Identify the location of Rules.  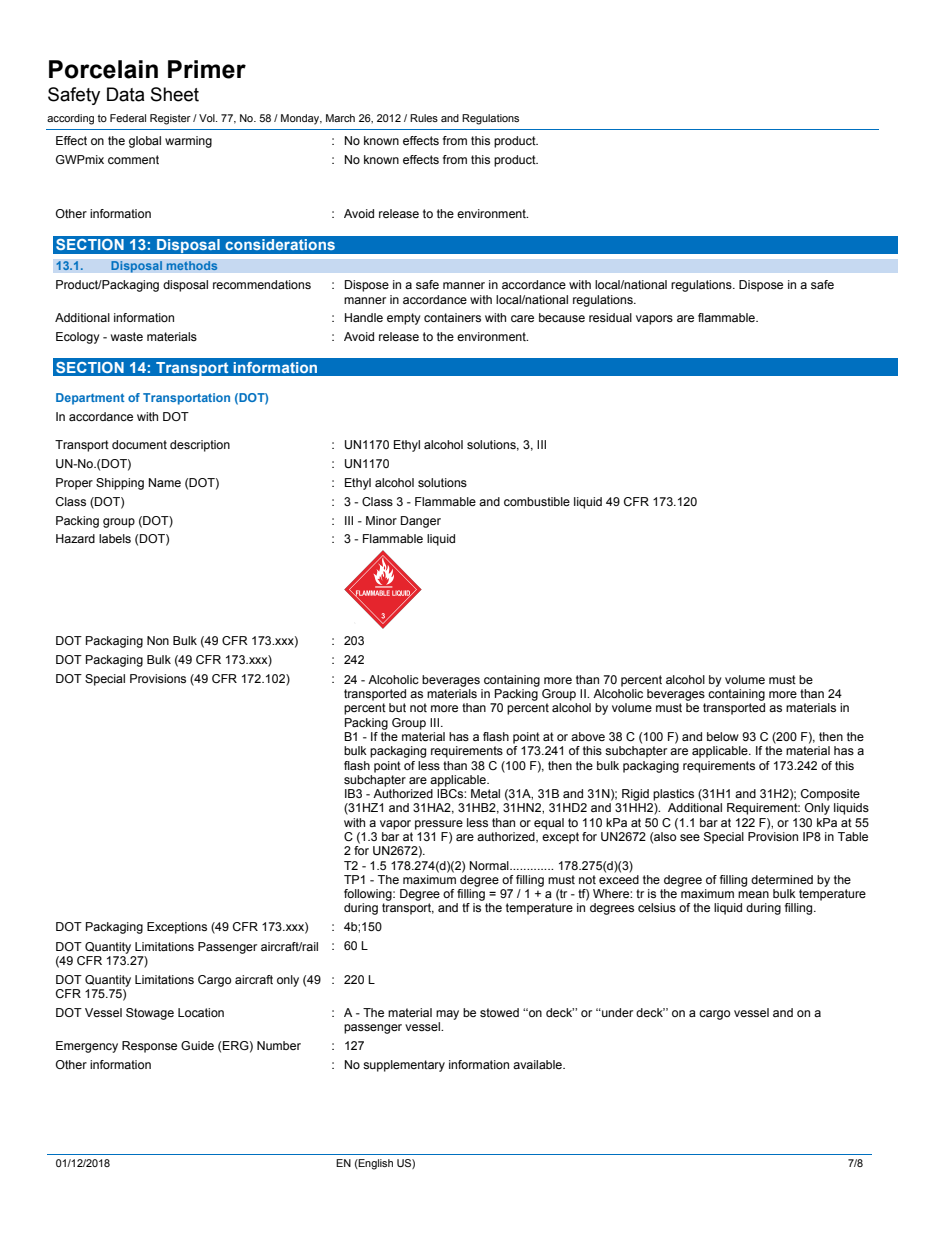
(424, 118).
